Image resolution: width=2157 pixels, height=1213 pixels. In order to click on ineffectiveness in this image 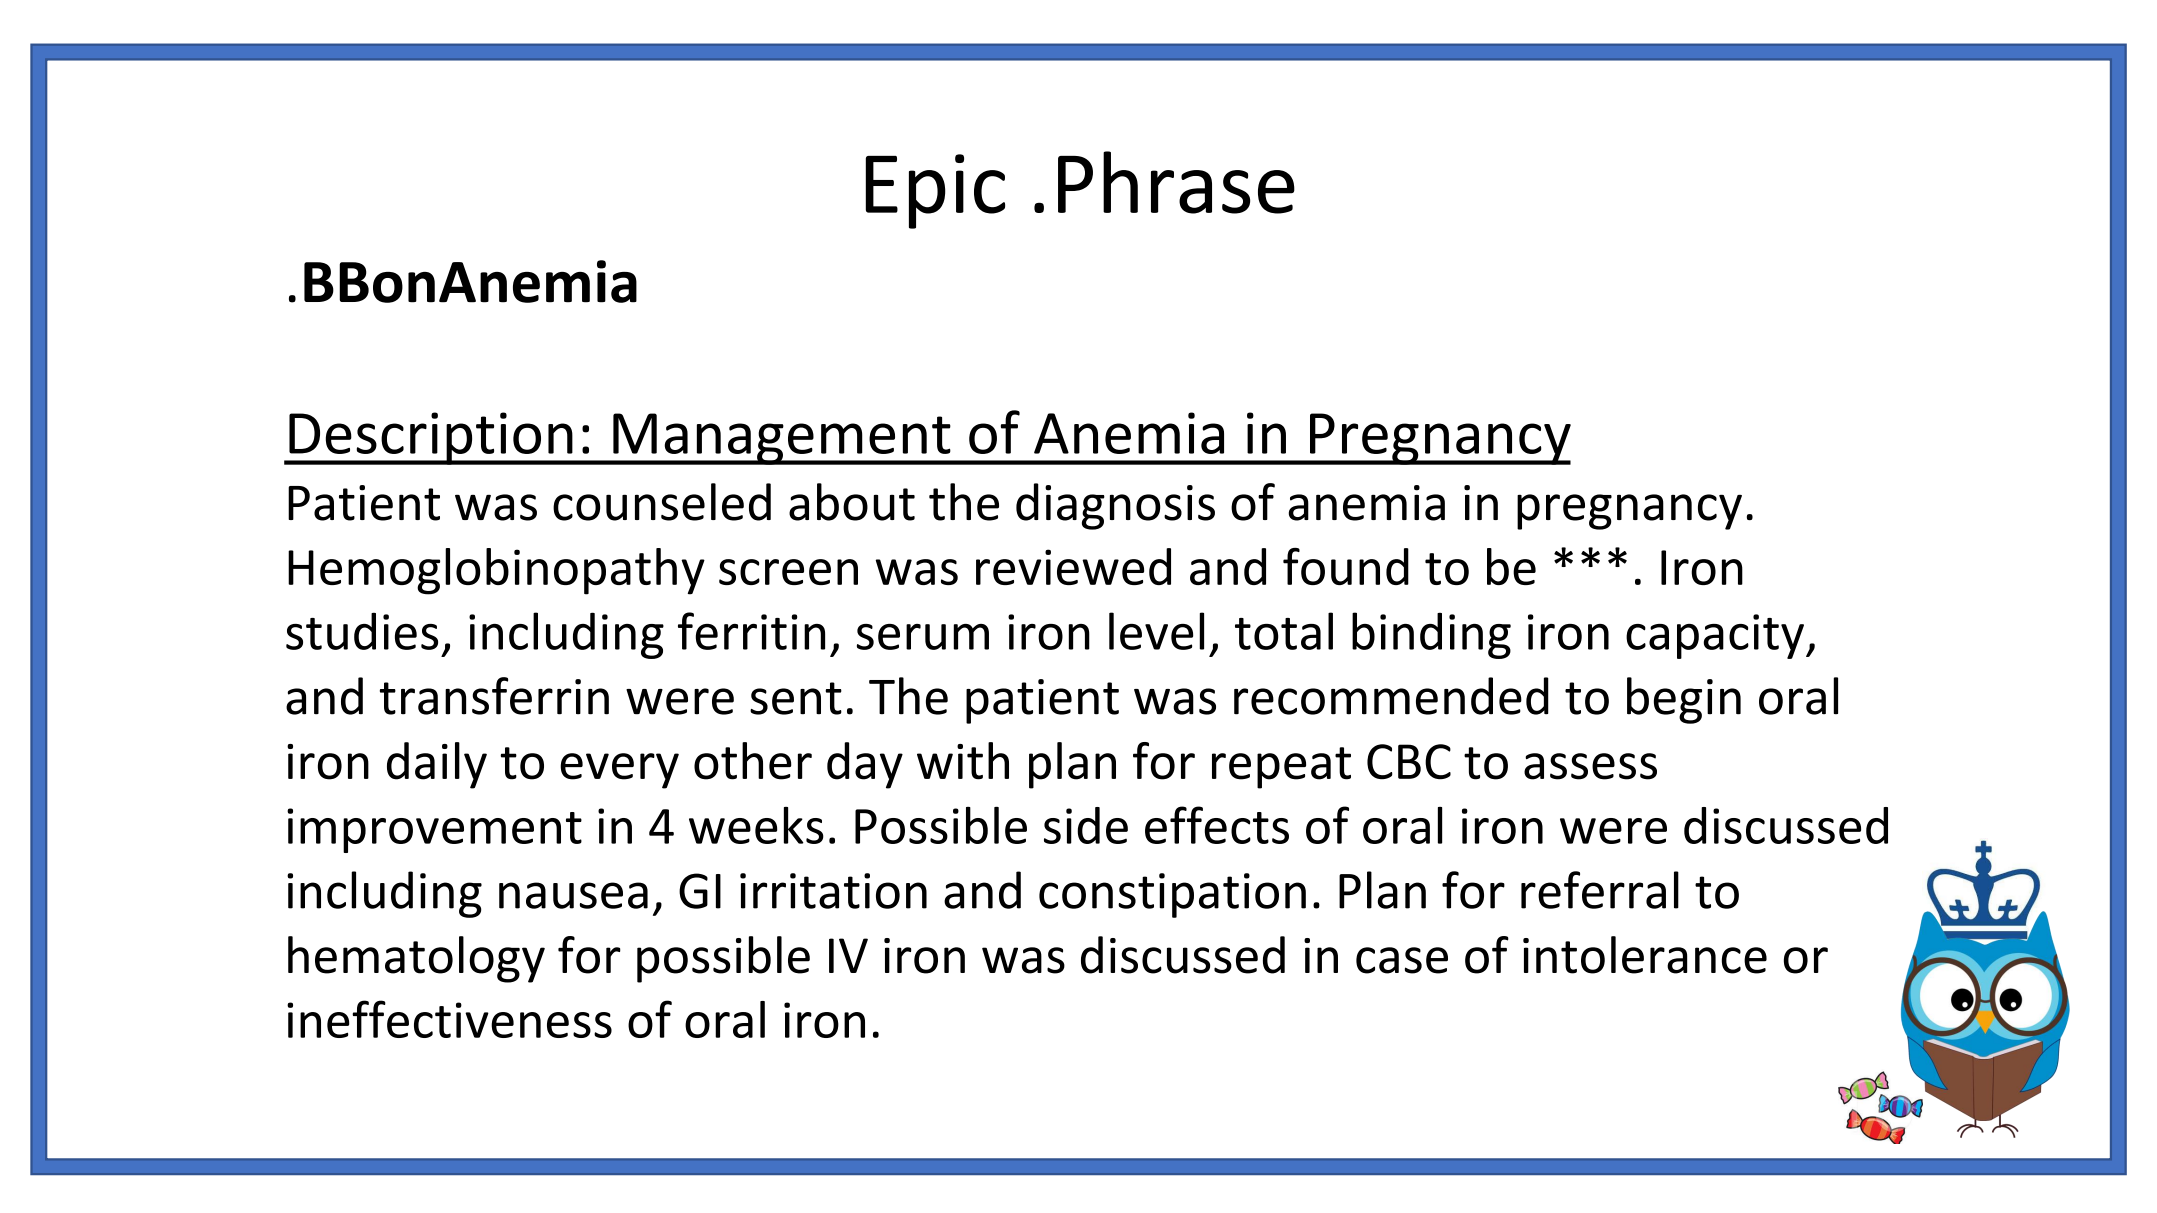, I will do `click(449, 1019)`.
